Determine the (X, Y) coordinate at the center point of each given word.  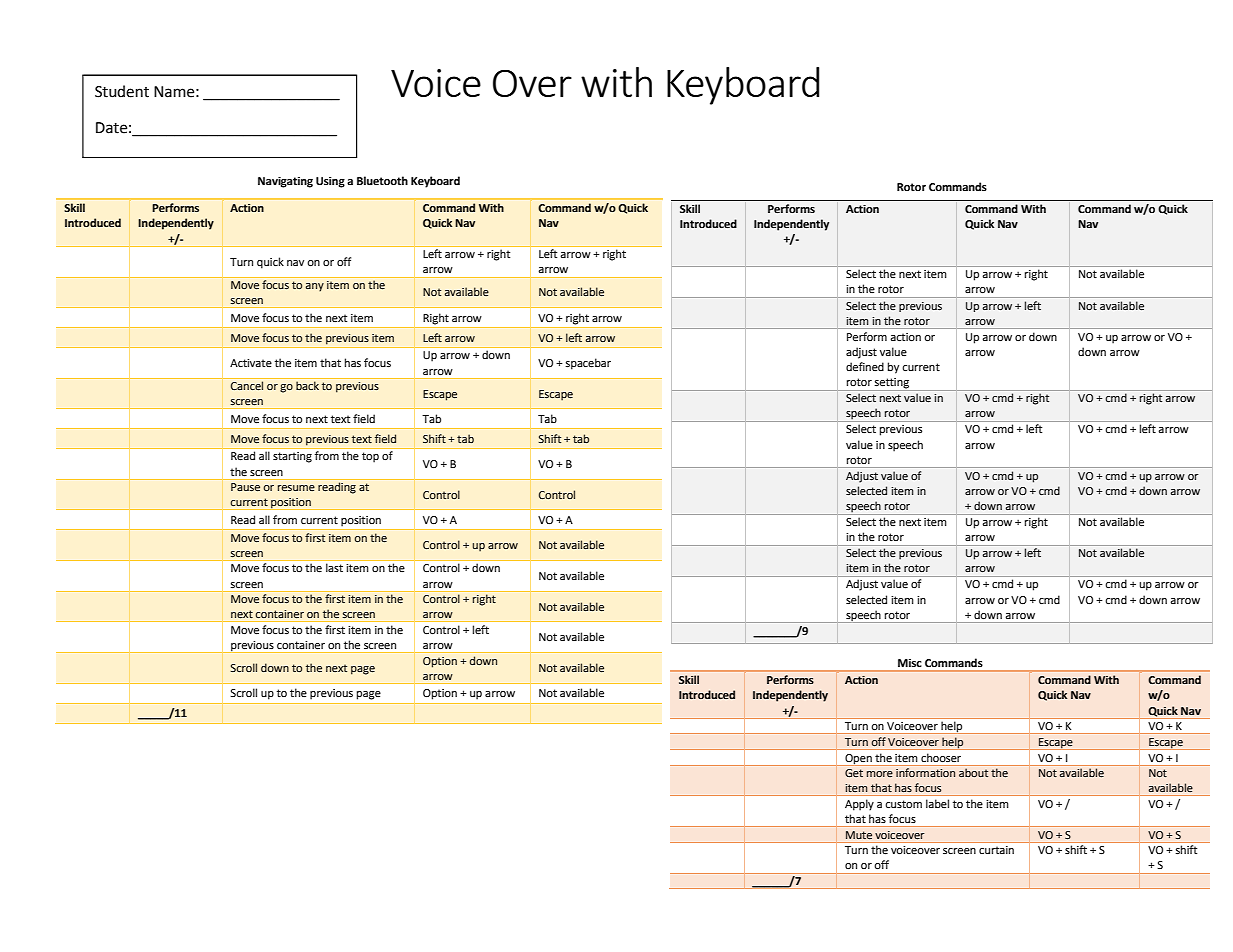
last (334, 567)
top (370, 457)
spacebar (588, 364)
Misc (910, 663)
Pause (245, 487)
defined (865, 367)
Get (854, 773)
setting (892, 384)
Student (122, 91)
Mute (859, 835)
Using (330, 182)
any (315, 287)
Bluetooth (382, 181)
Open (858, 759)
